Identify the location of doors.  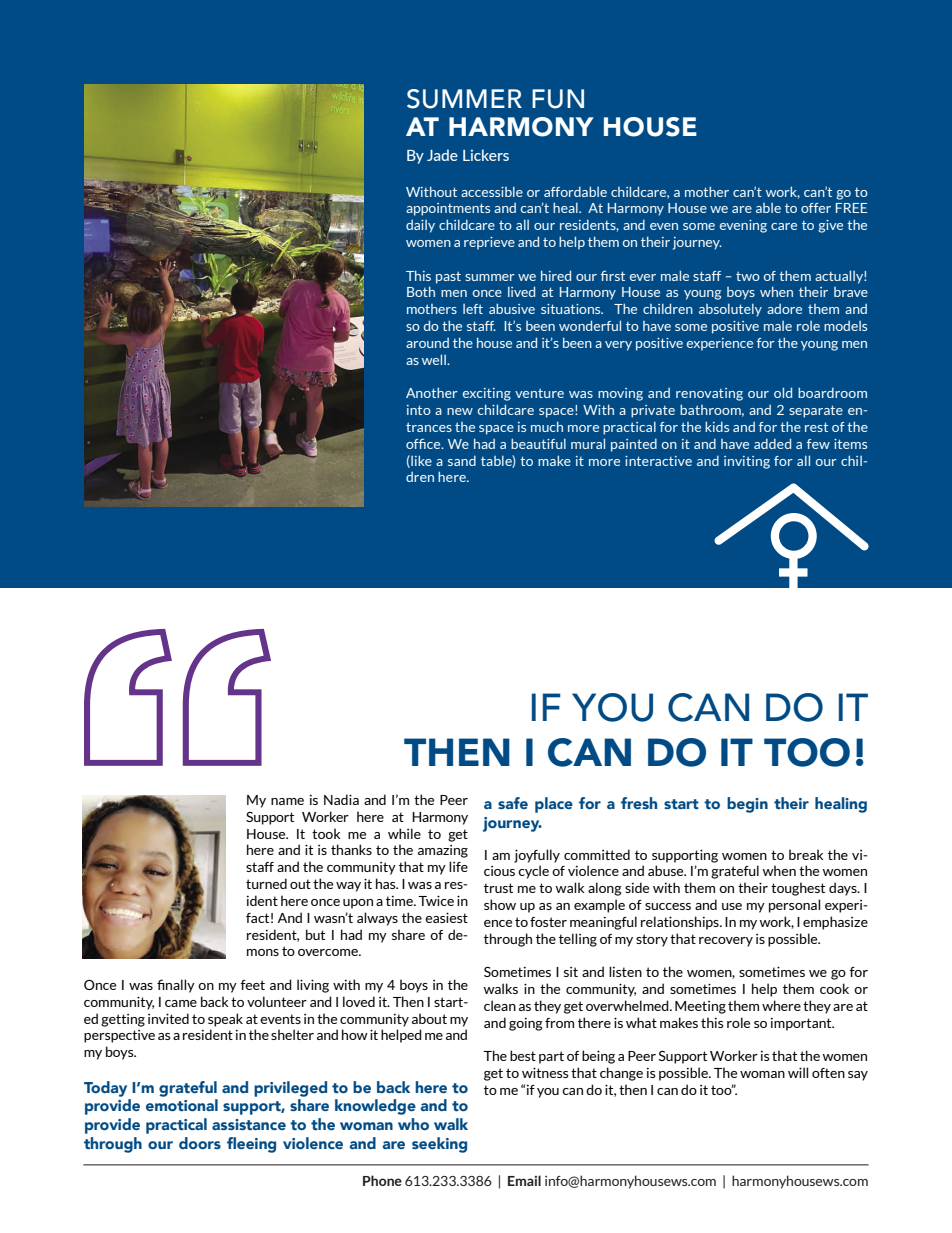
(200, 1143).
